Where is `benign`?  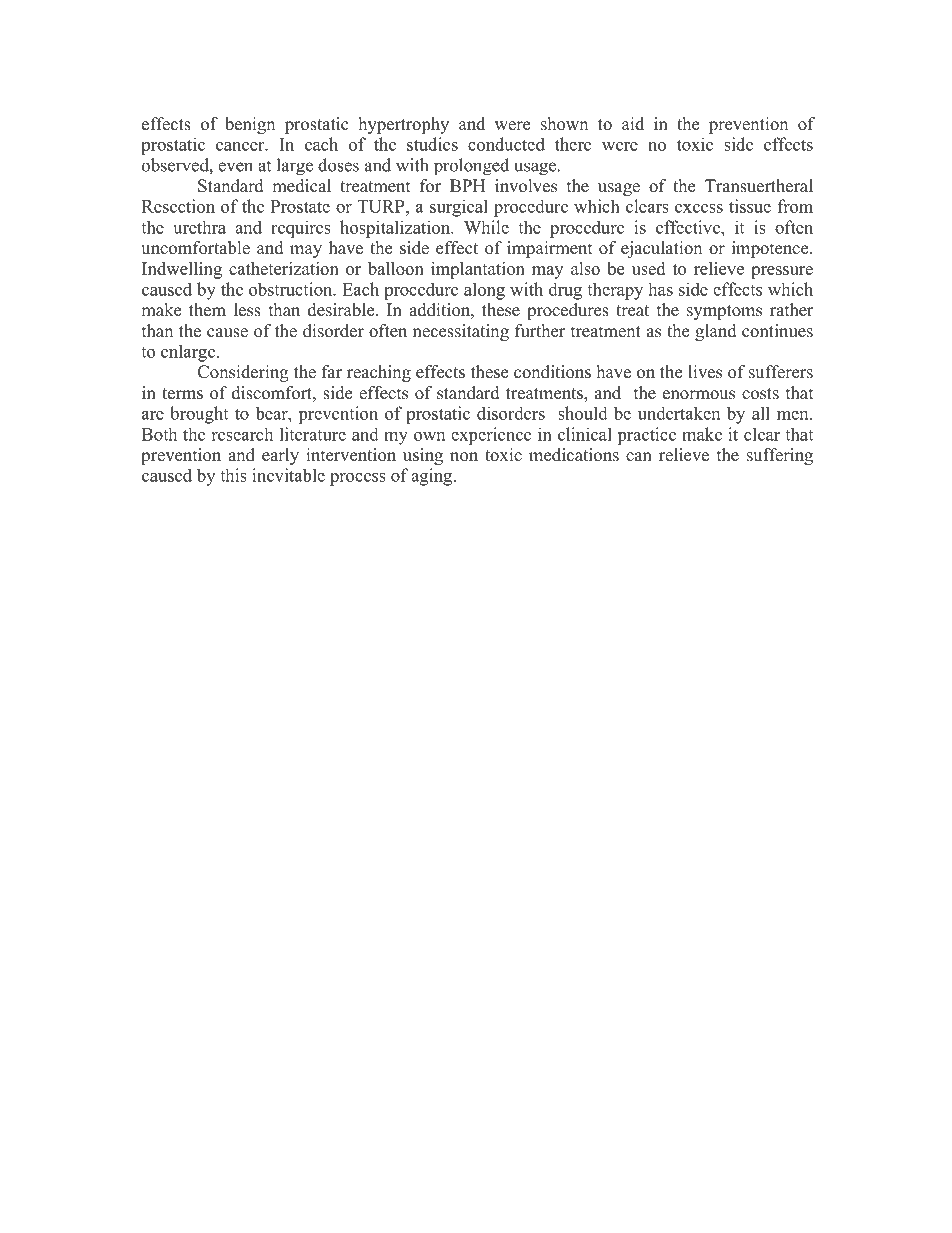 benign is located at coordinates (250, 125).
